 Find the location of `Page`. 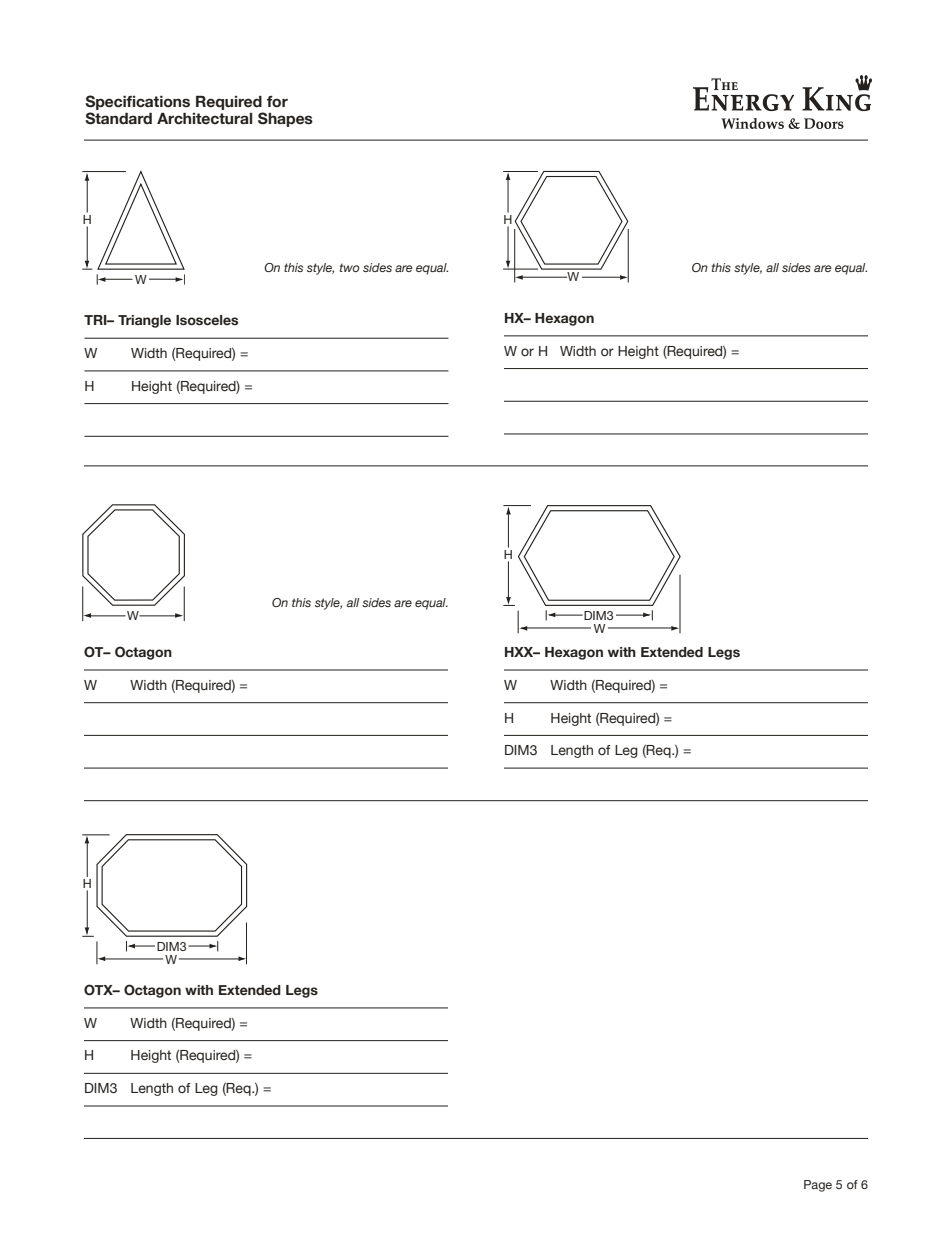

Page is located at coordinates (818, 1186).
